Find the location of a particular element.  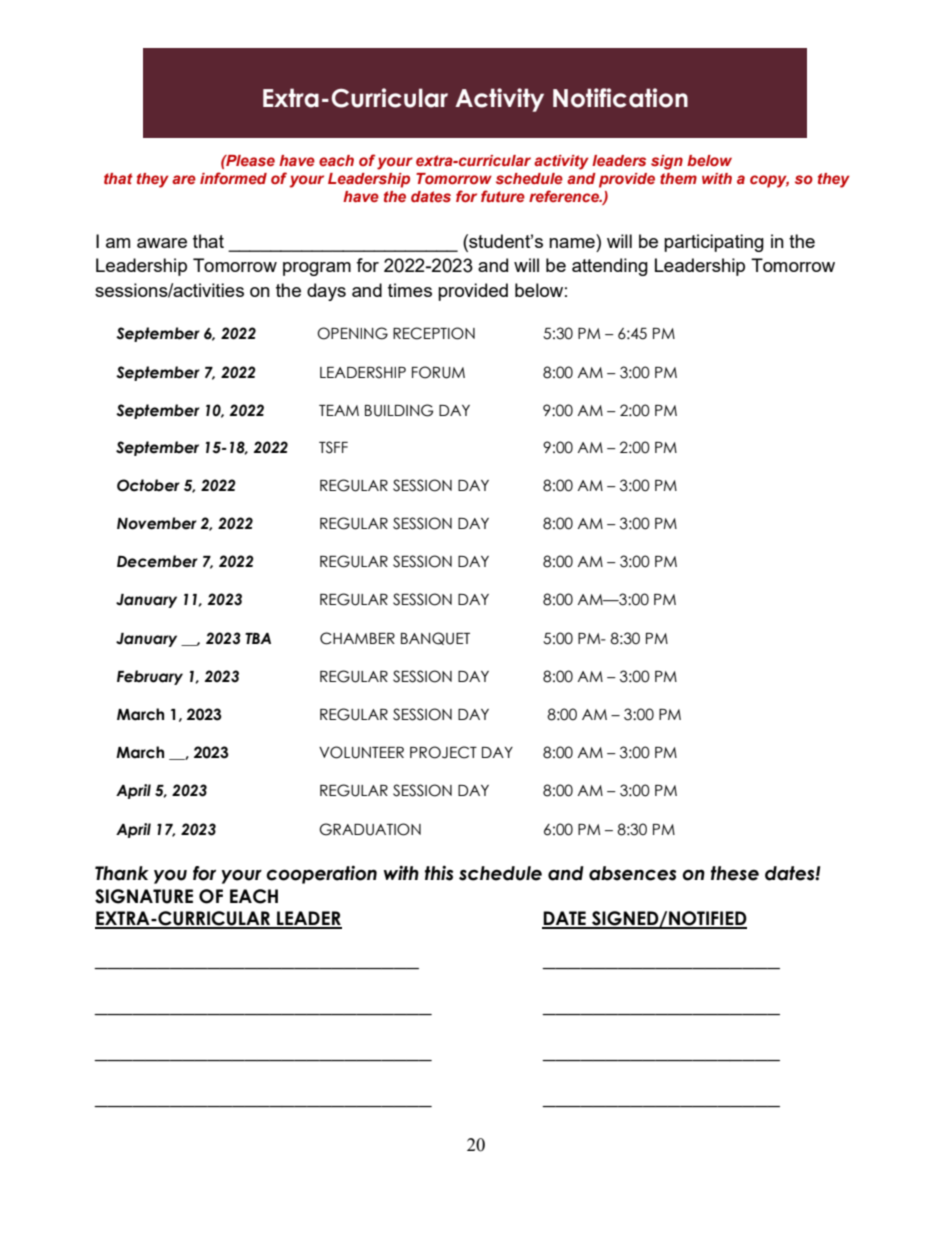

aware is located at coordinates (162, 243).
